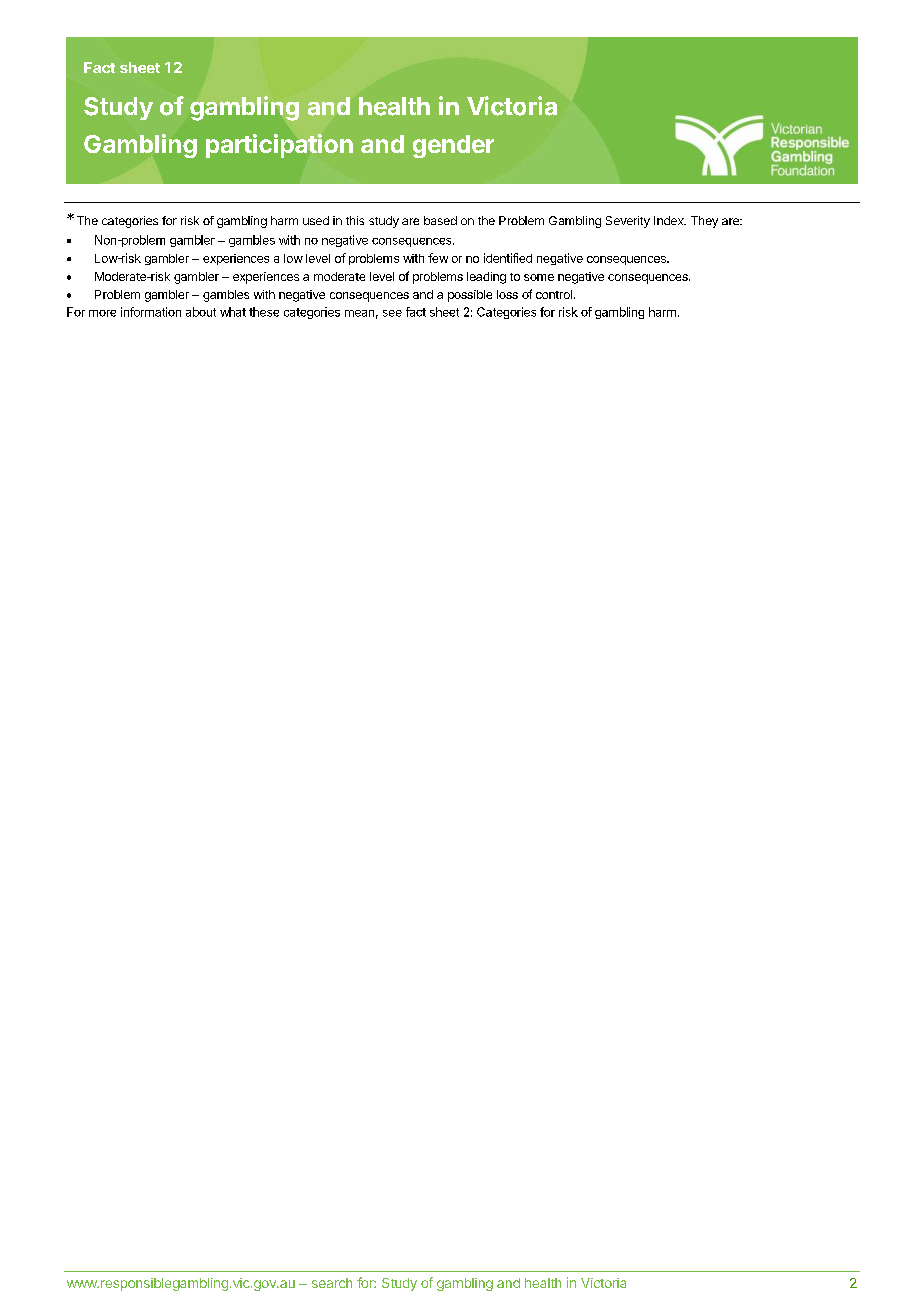 The width and height of the screenshot is (924, 1309). Describe the element at coordinates (102, 313) in the screenshot. I see `more` at that location.
